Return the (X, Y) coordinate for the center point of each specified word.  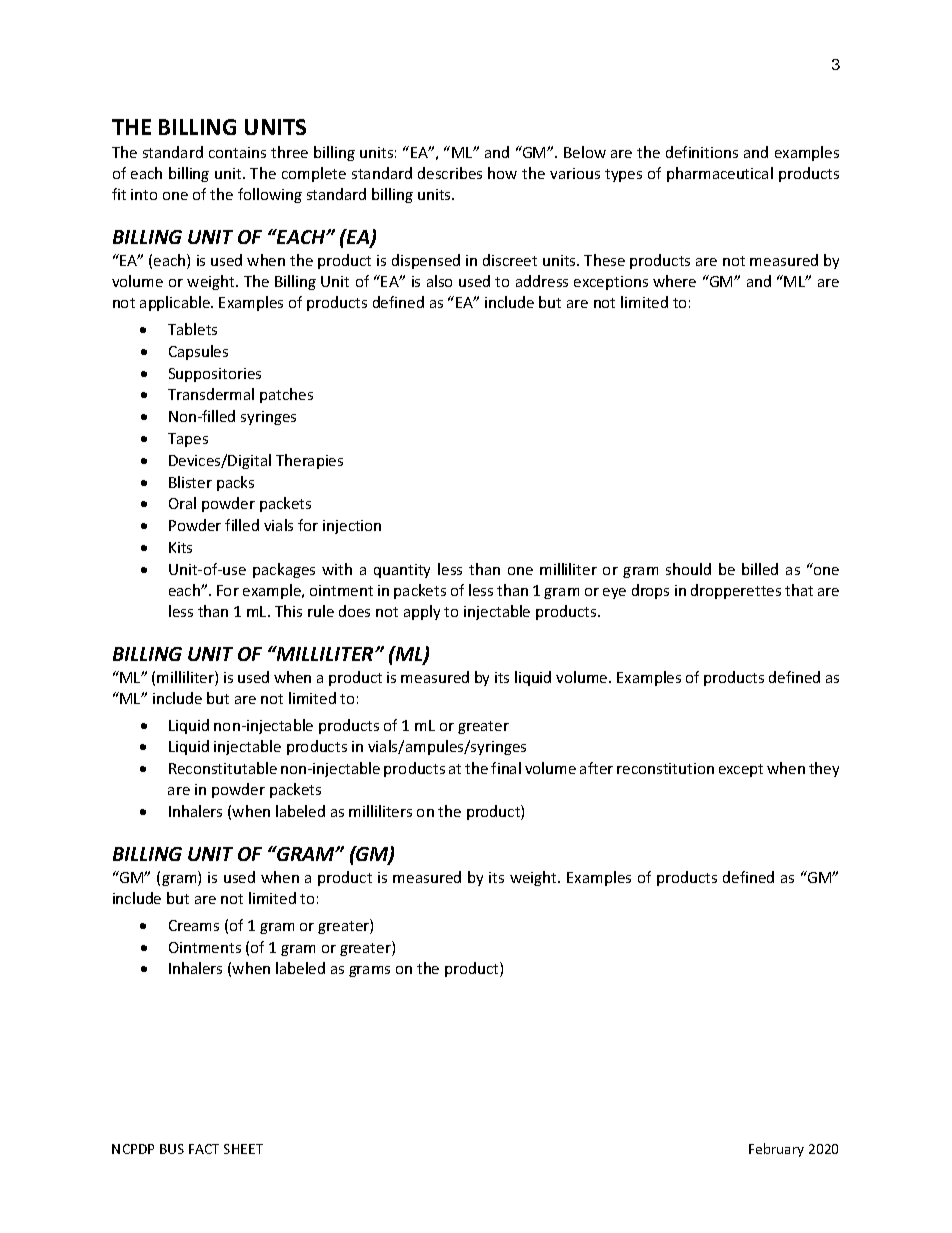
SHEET (243, 1149)
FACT (204, 1149)
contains (237, 152)
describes (450, 173)
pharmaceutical (720, 174)
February (776, 1150)
